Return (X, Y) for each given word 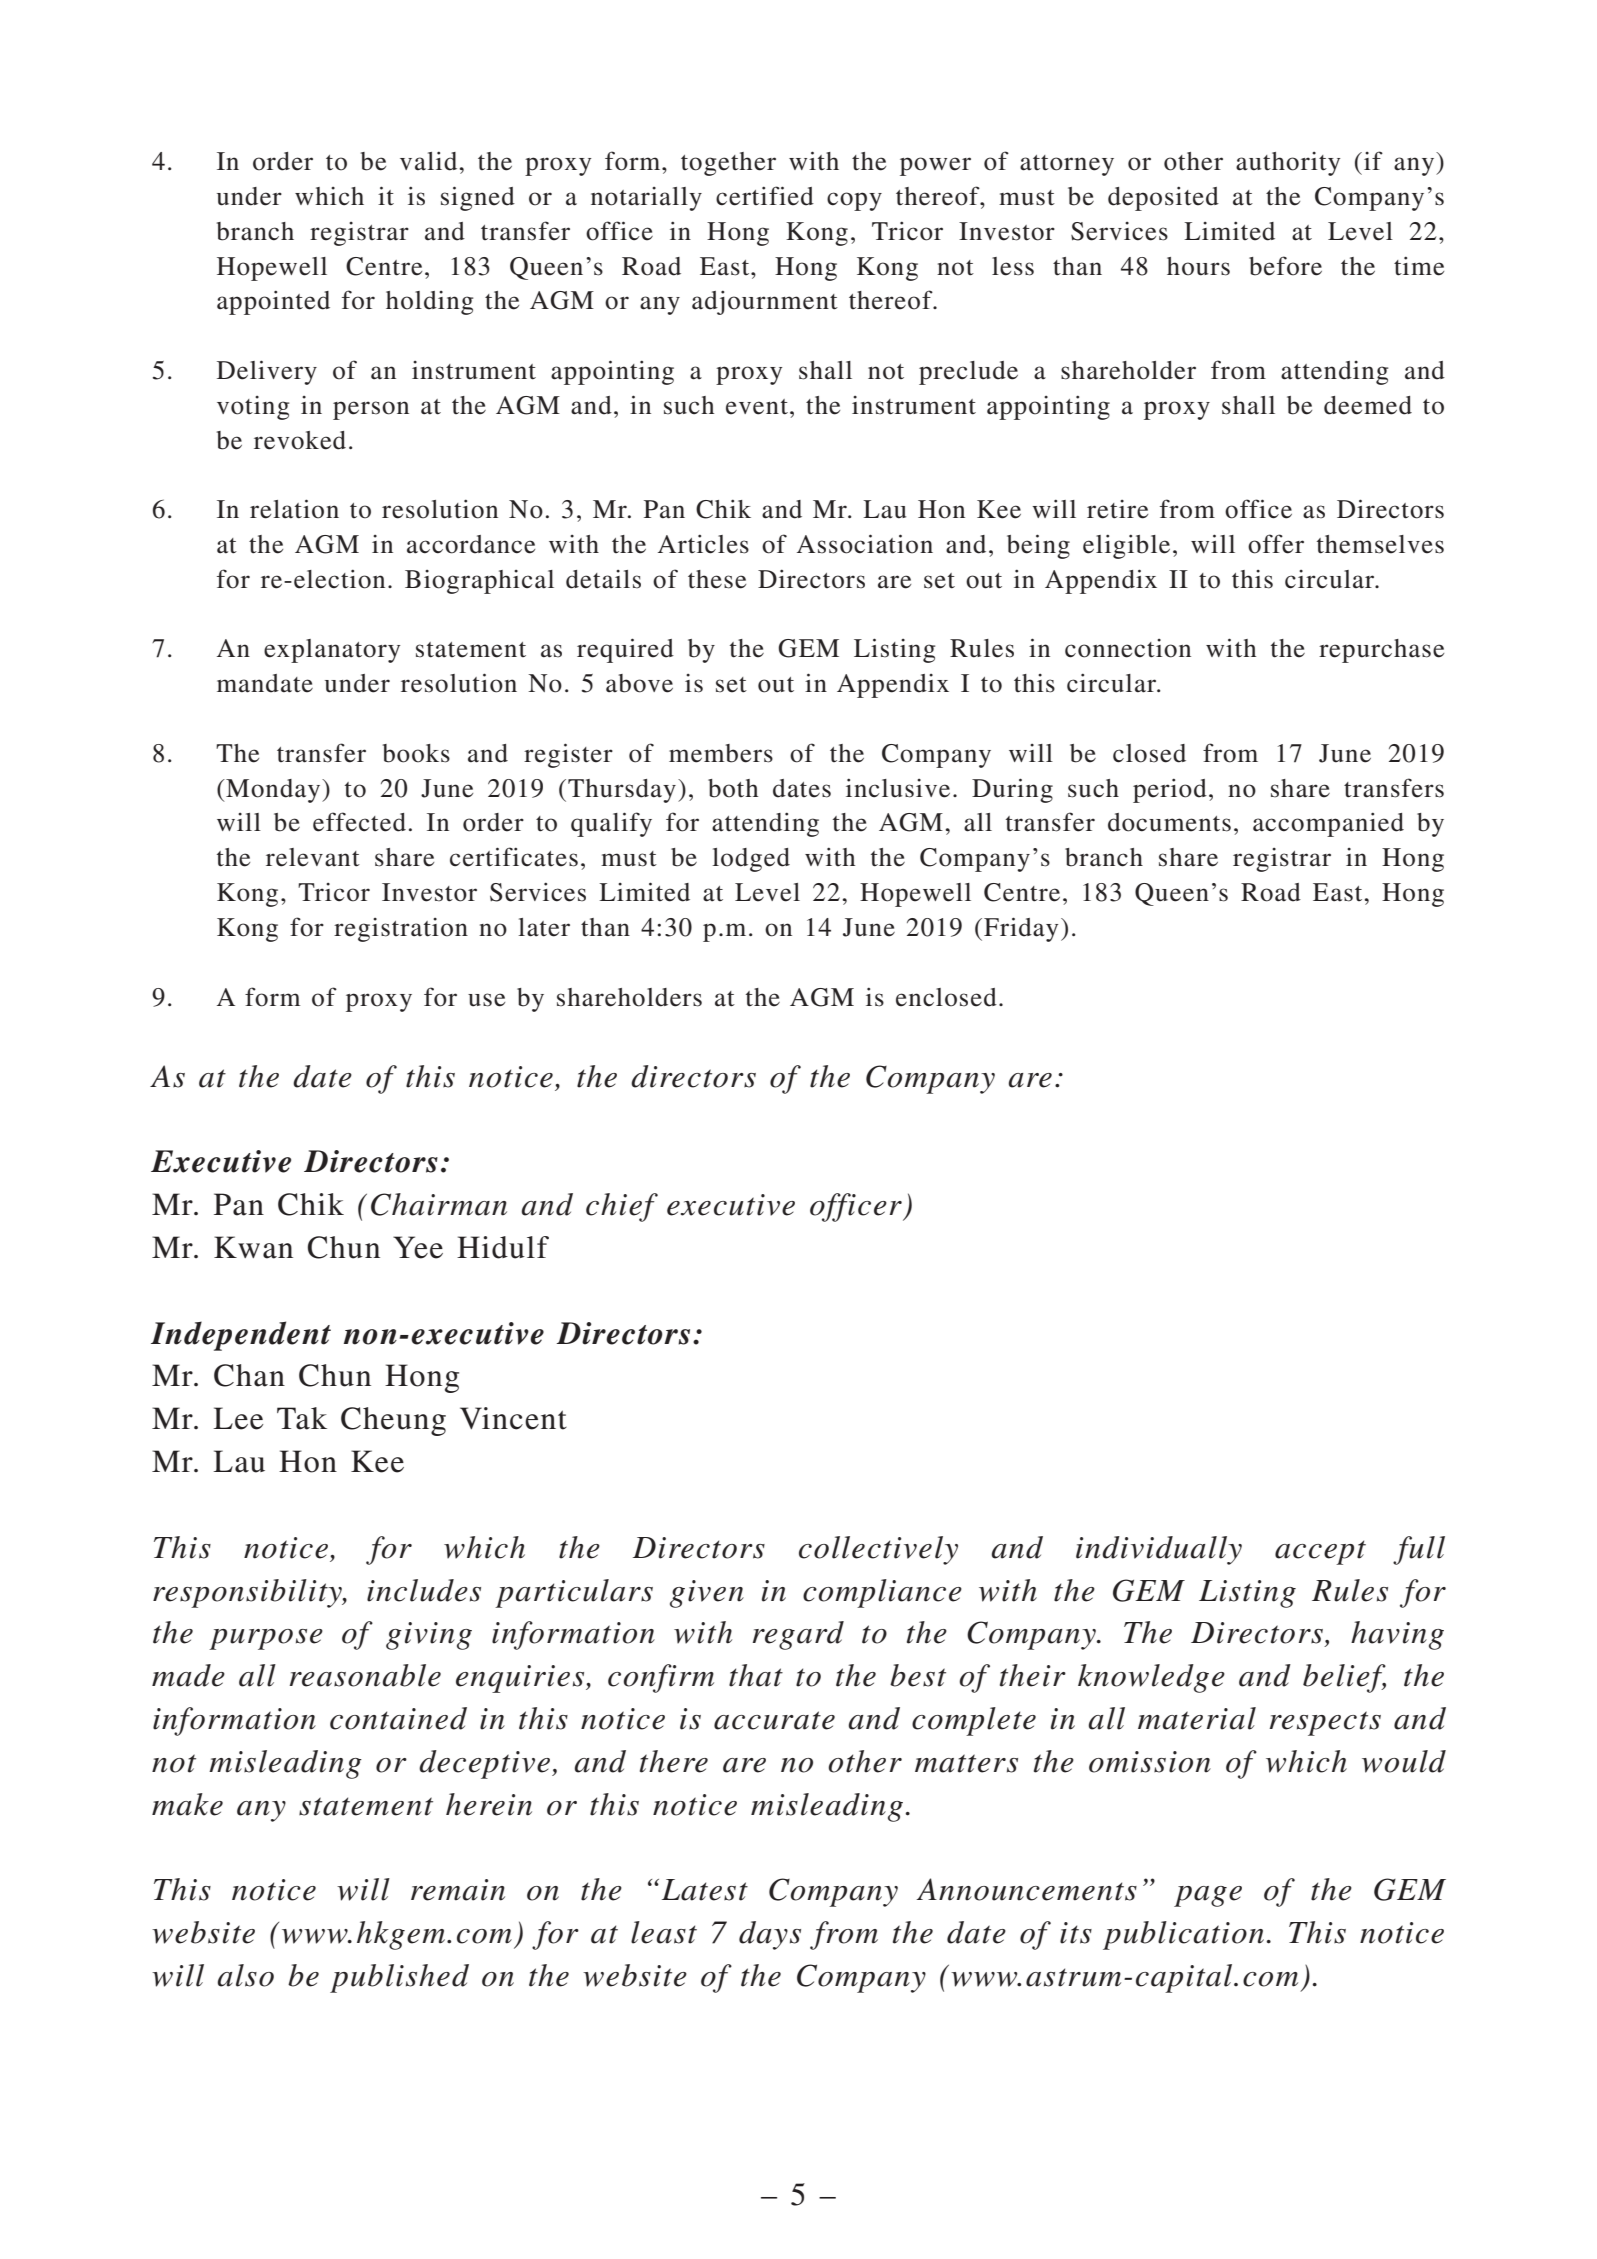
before (1285, 266)
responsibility (248, 1593)
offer (1276, 544)
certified (765, 196)
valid (428, 161)
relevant (313, 857)
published (399, 1978)
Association (865, 544)
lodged (751, 860)
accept (1320, 1552)
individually (1159, 1550)
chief (622, 1207)
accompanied (1328, 824)
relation (294, 509)
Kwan (253, 1247)
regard (798, 1635)
